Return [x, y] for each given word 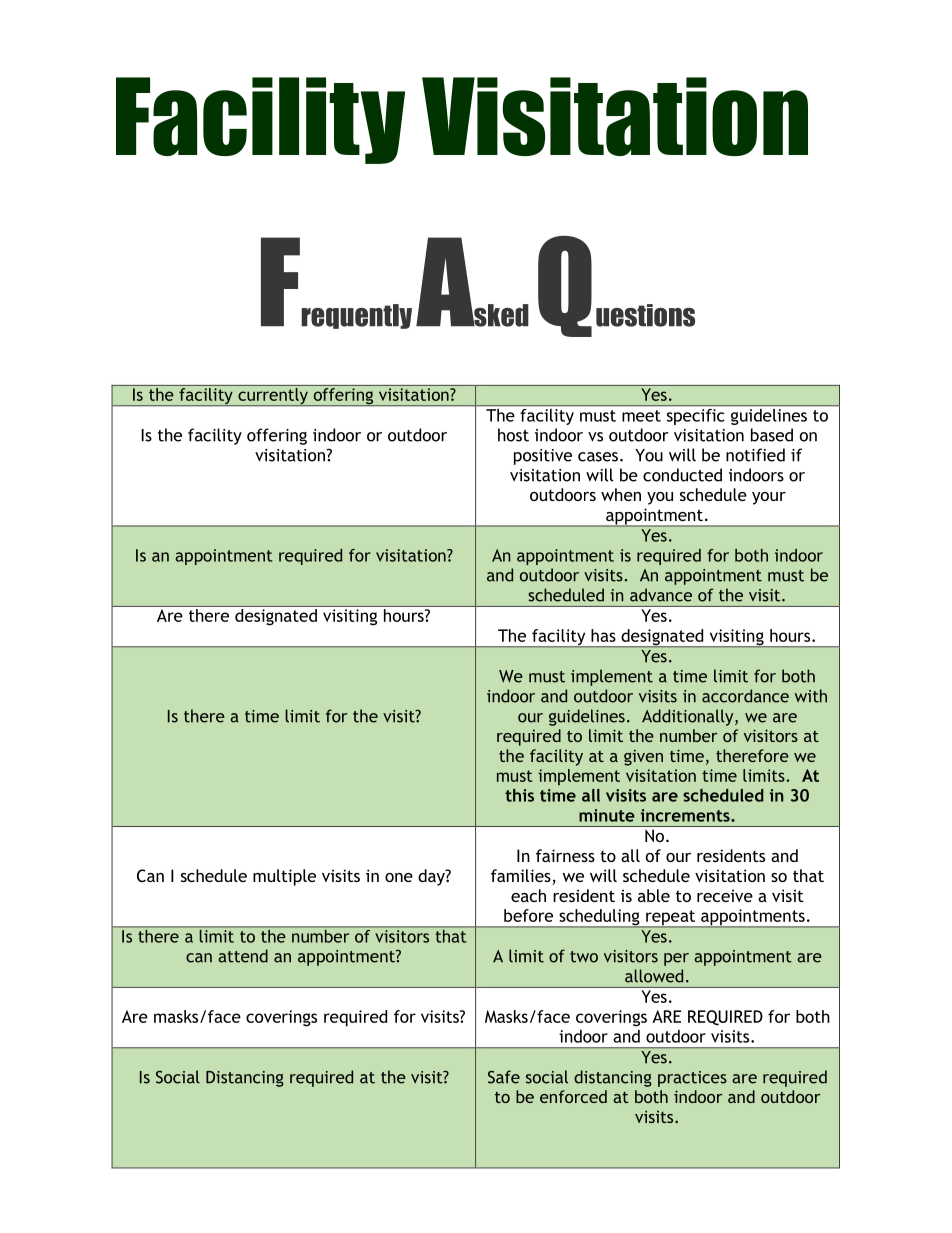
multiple [284, 877]
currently [273, 397]
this [519, 795]
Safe [504, 1077]
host [513, 435]
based [772, 435]
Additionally [689, 717]
